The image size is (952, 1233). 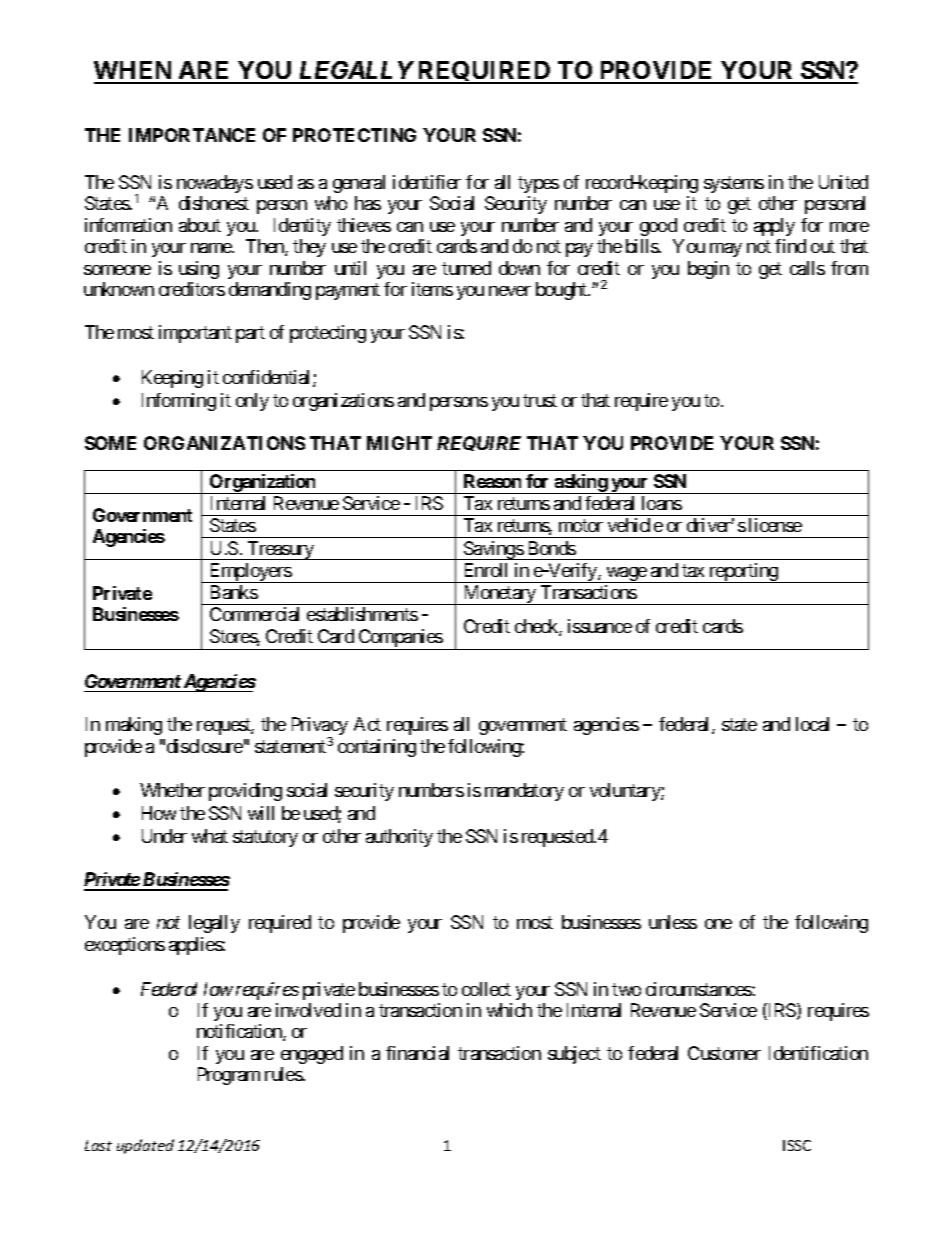 What do you see at coordinates (427, 182) in the screenshot?
I see `identifier` at bounding box center [427, 182].
